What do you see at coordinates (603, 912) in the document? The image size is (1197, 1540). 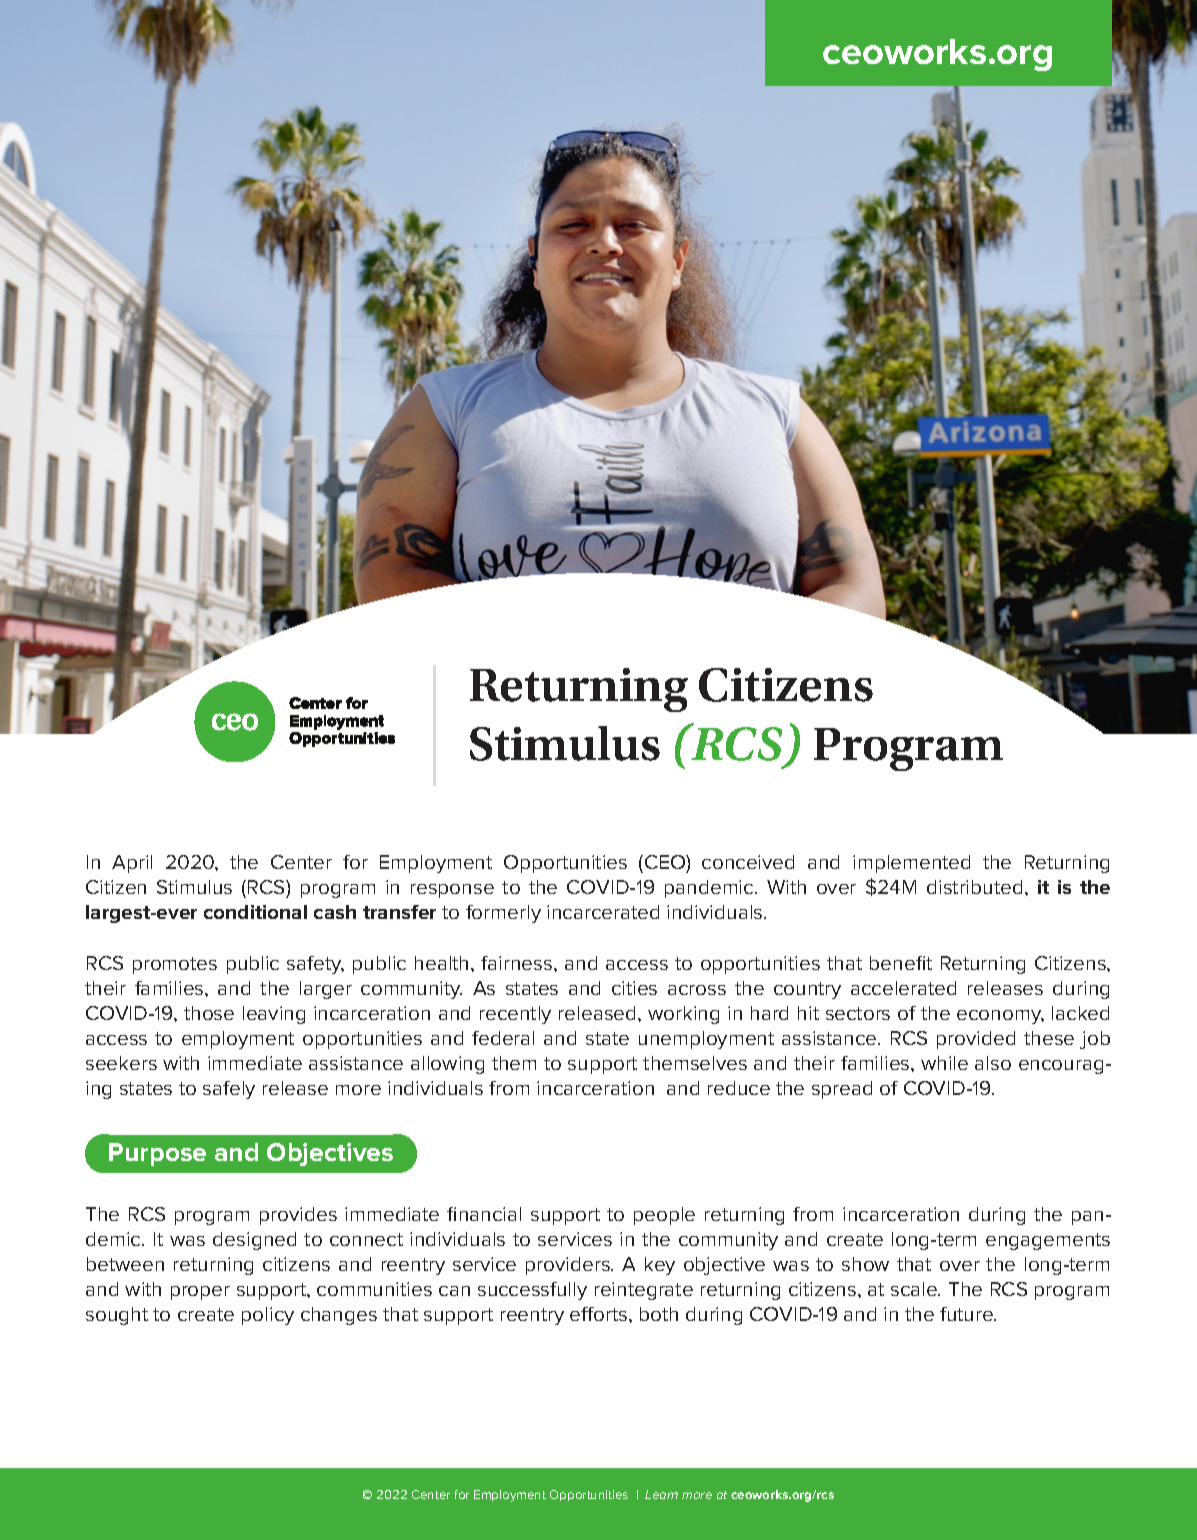 I see `incarcerated` at bounding box center [603, 912].
